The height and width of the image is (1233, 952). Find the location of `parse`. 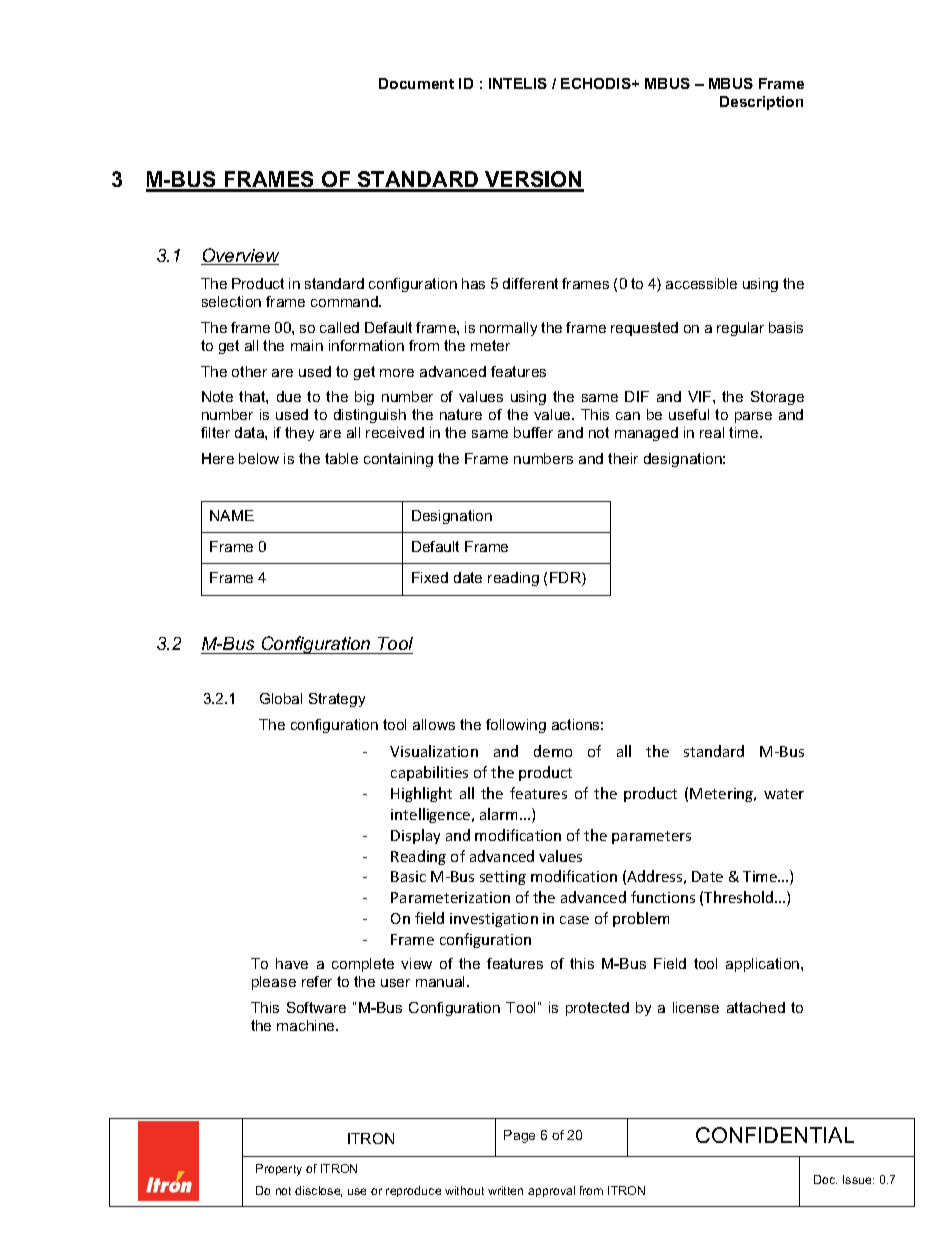

parse is located at coordinates (753, 417).
